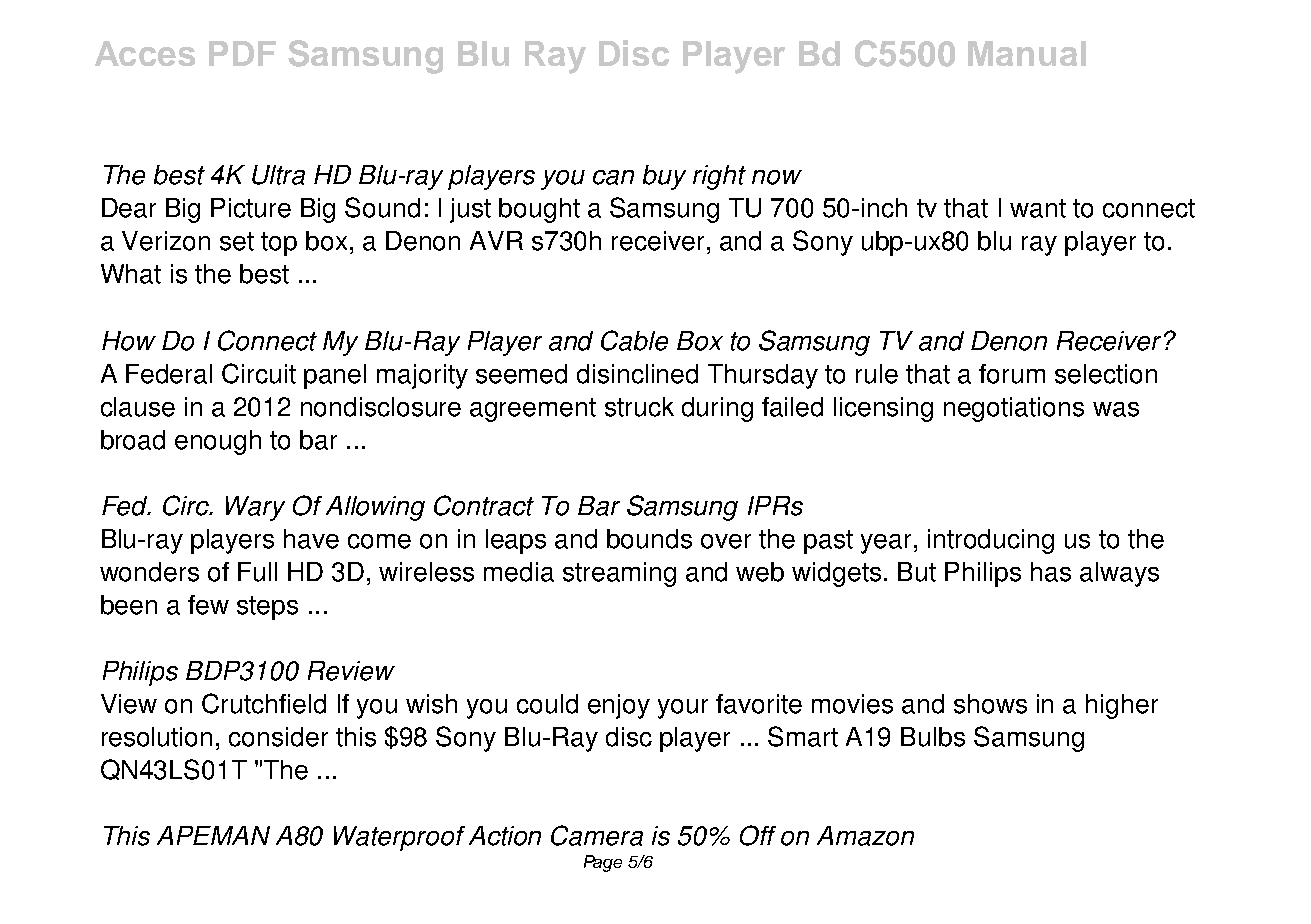 The width and height of the image is (1311, 924). What do you see at coordinates (278, 737) in the image?
I see `consider` at bounding box center [278, 737].
